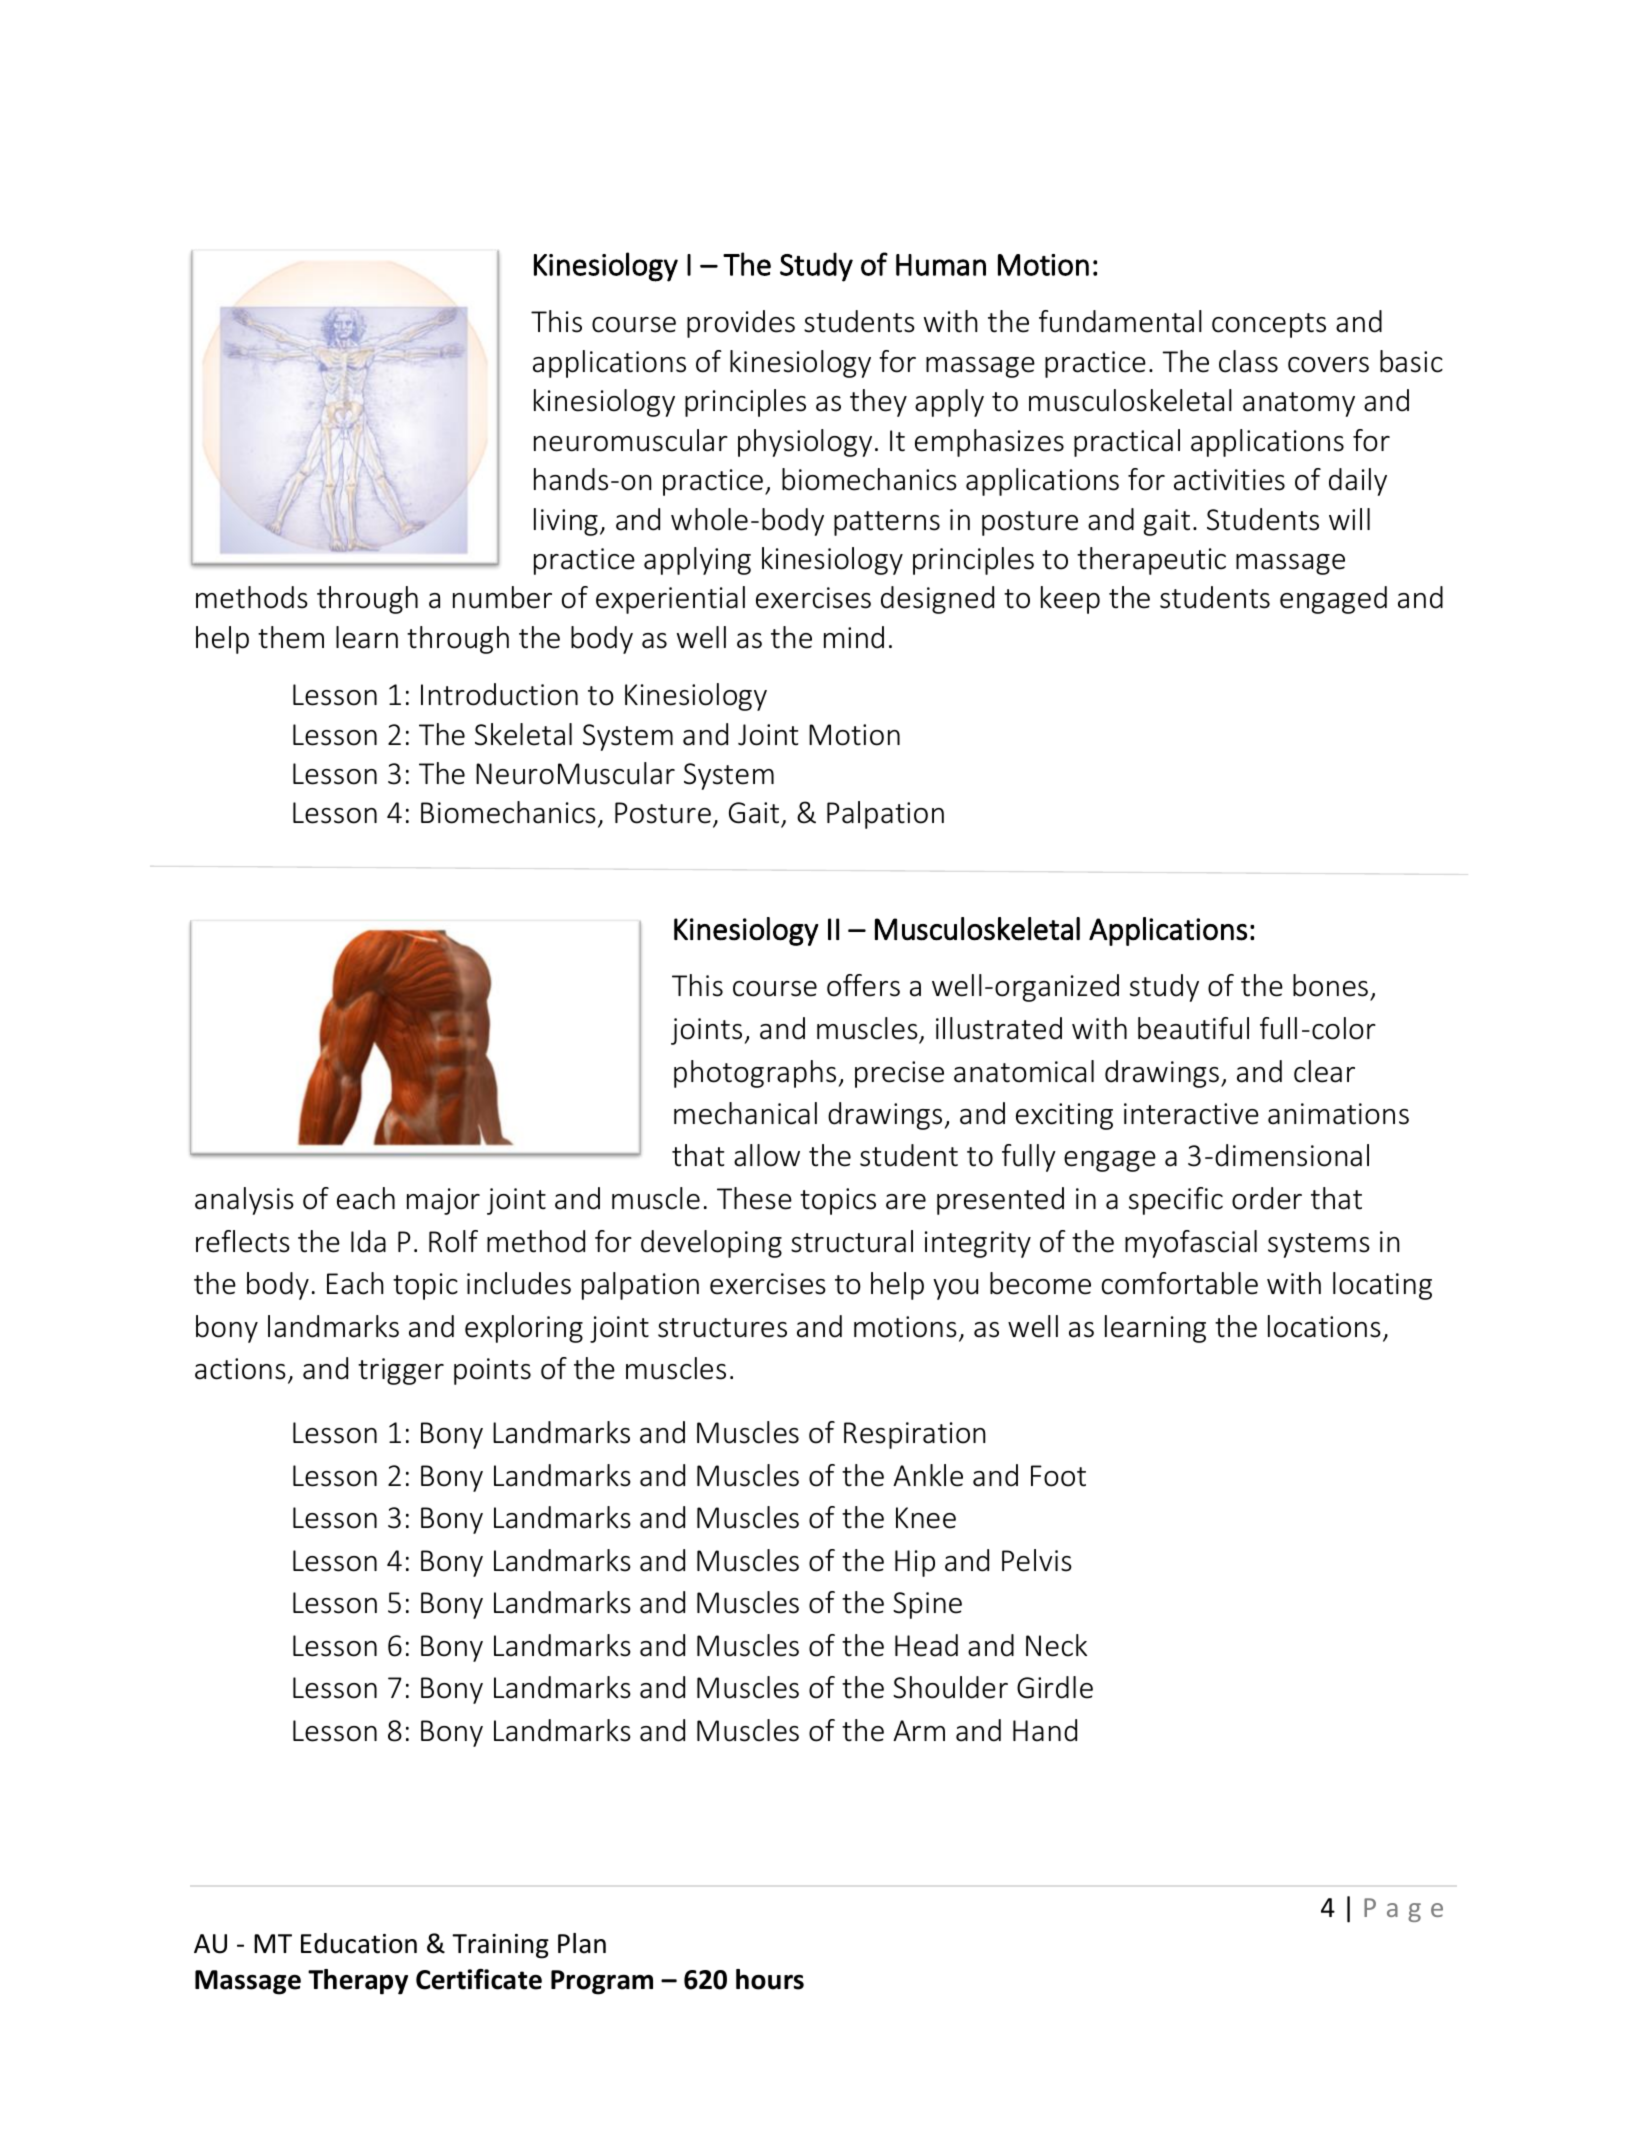 Image resolution: width=1646 pixels, height=2130 pixels. Describe the element at coordinates (443, 1201) in the screenshot. I see `major` at that location.
